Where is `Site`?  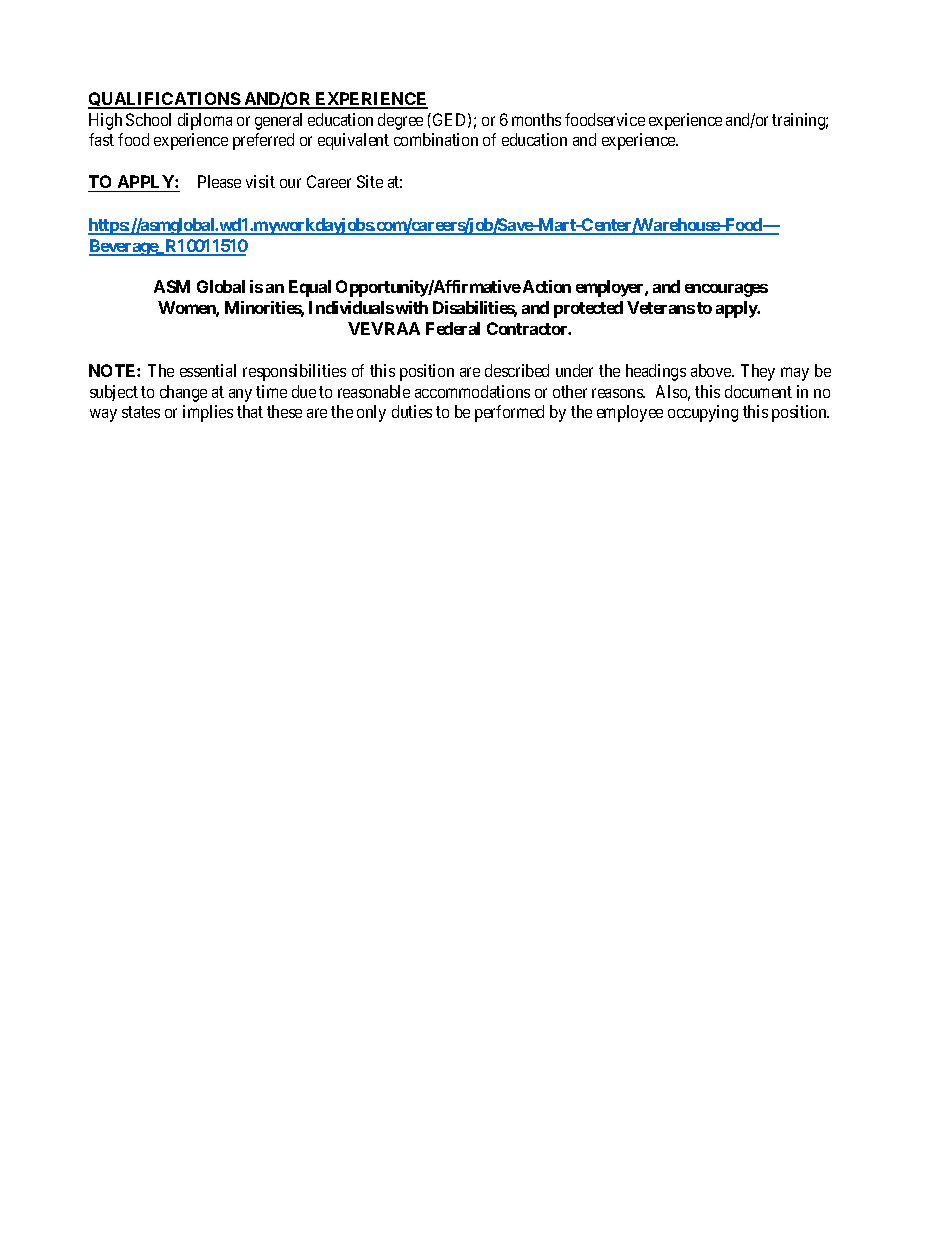 Site is located at coordinates (370, 181).
